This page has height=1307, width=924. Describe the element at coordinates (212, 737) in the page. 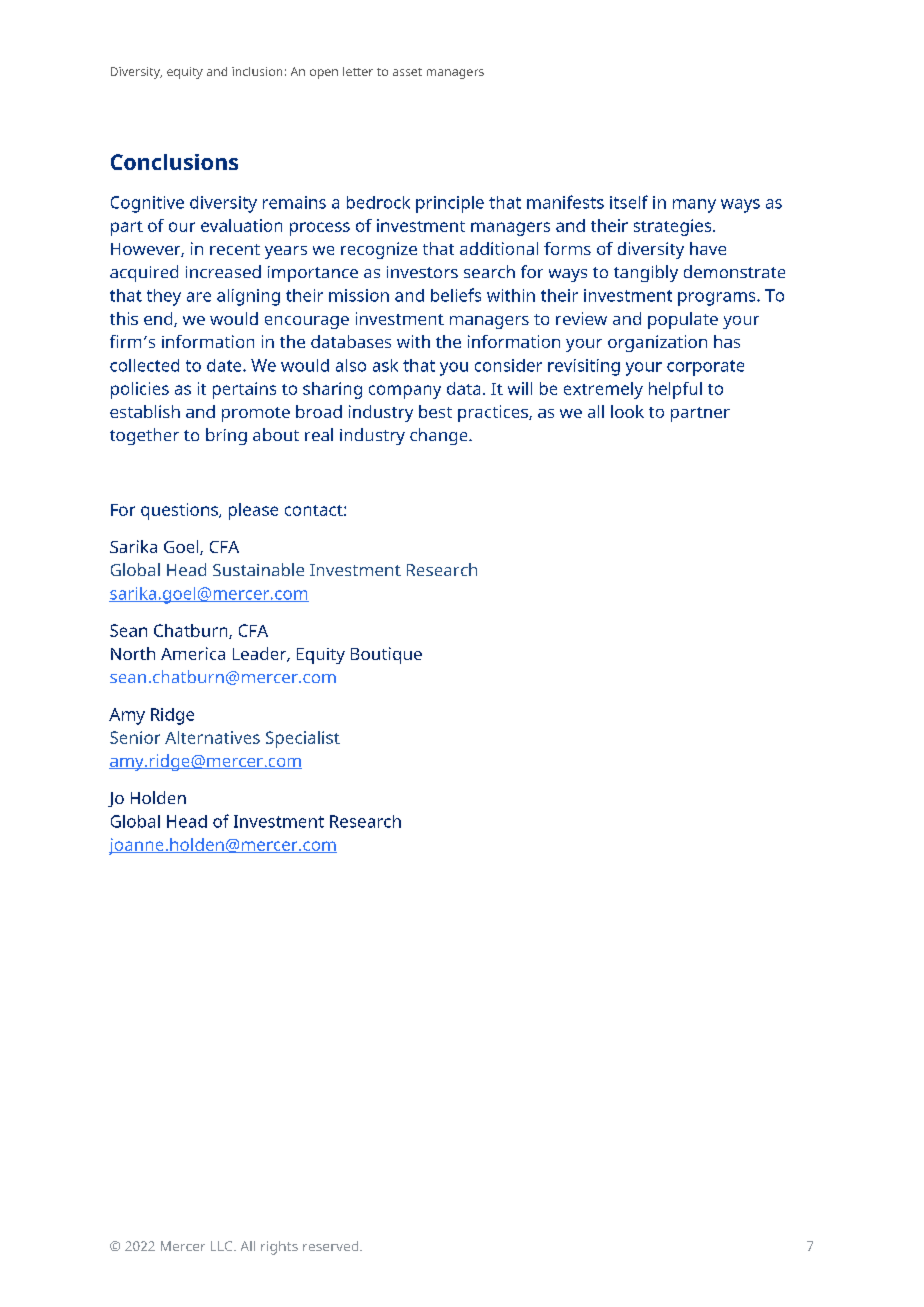

I see `Alternatives` at that location.
